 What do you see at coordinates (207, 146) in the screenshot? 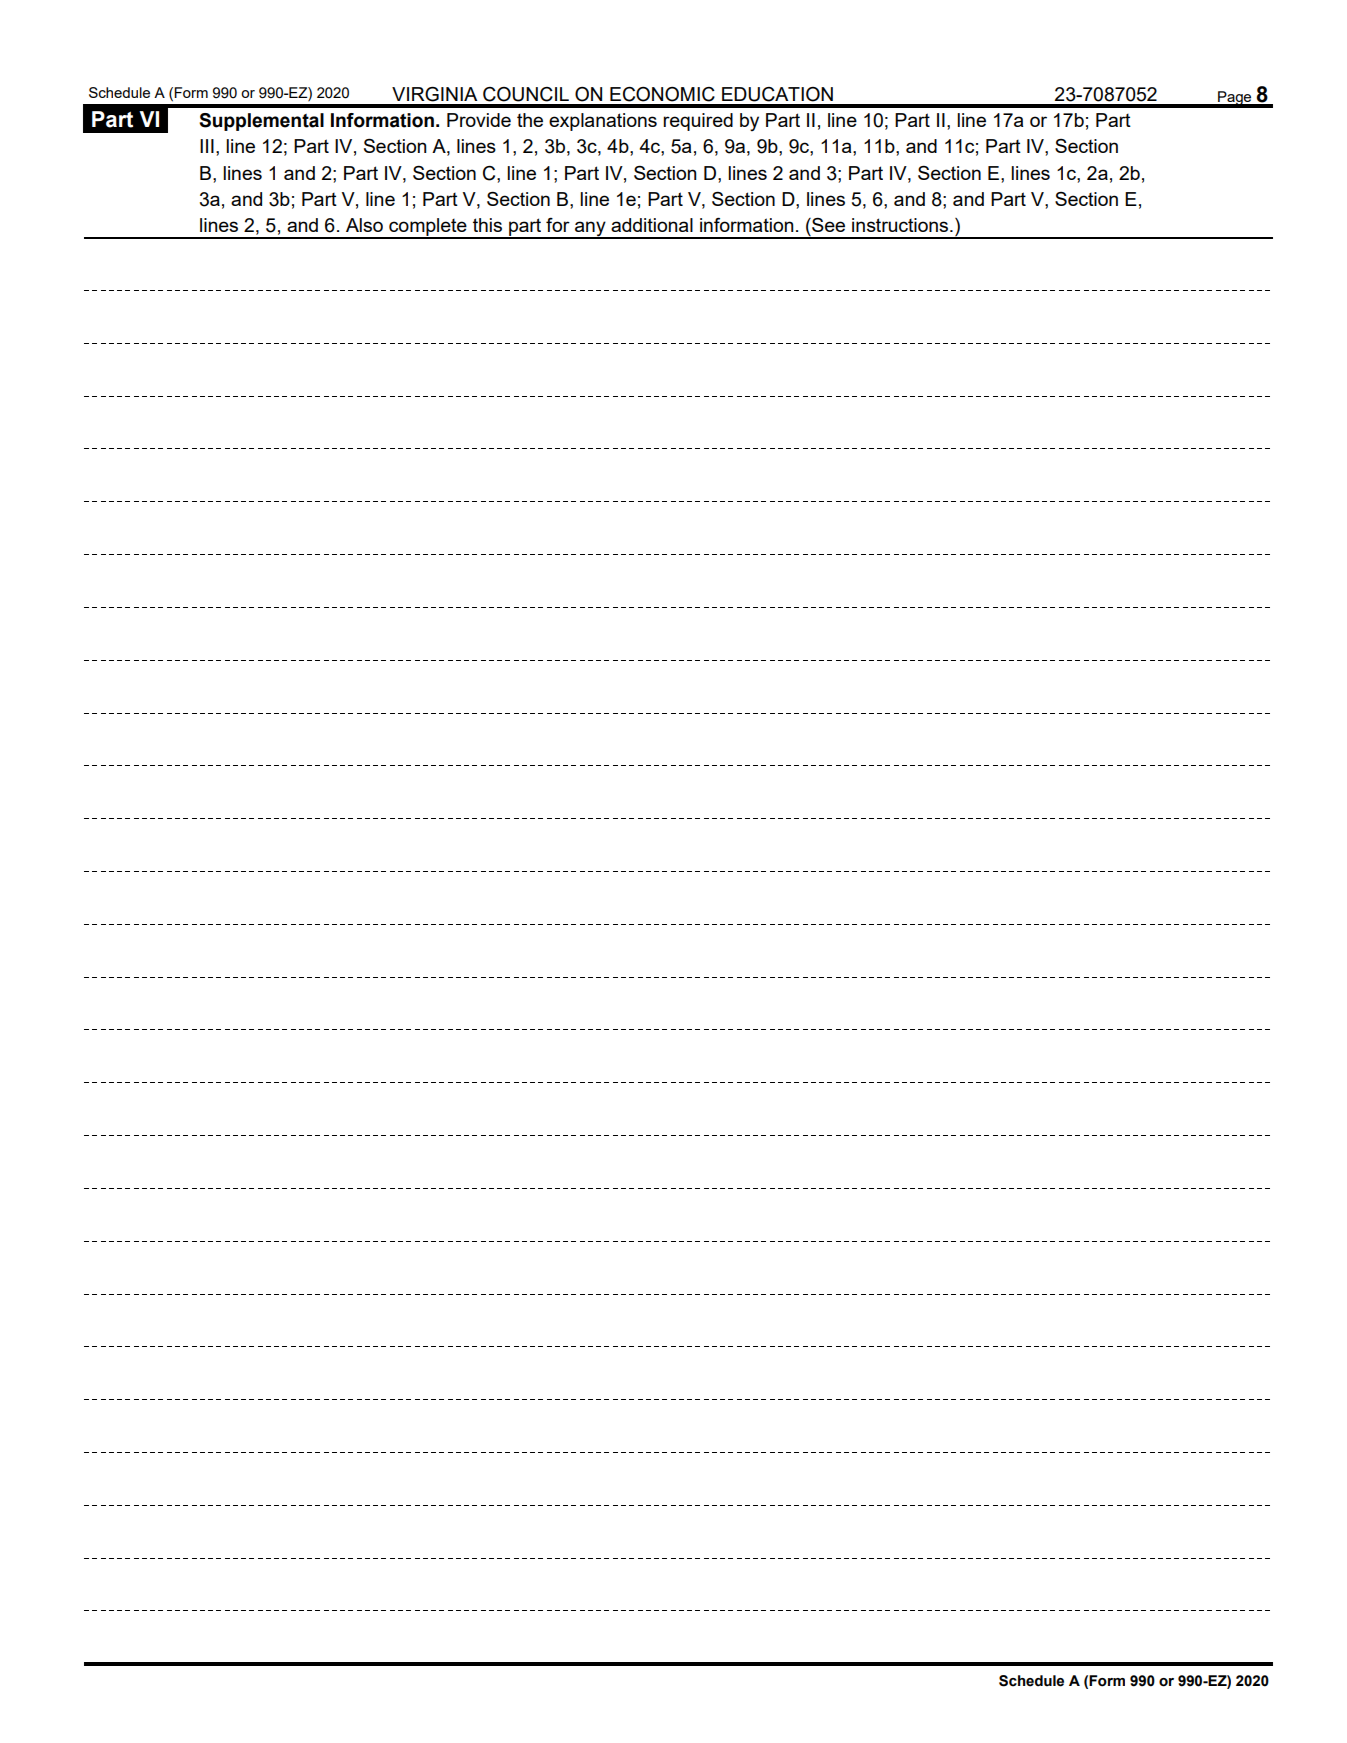
I see `III` at bounding box center [207, 146].
